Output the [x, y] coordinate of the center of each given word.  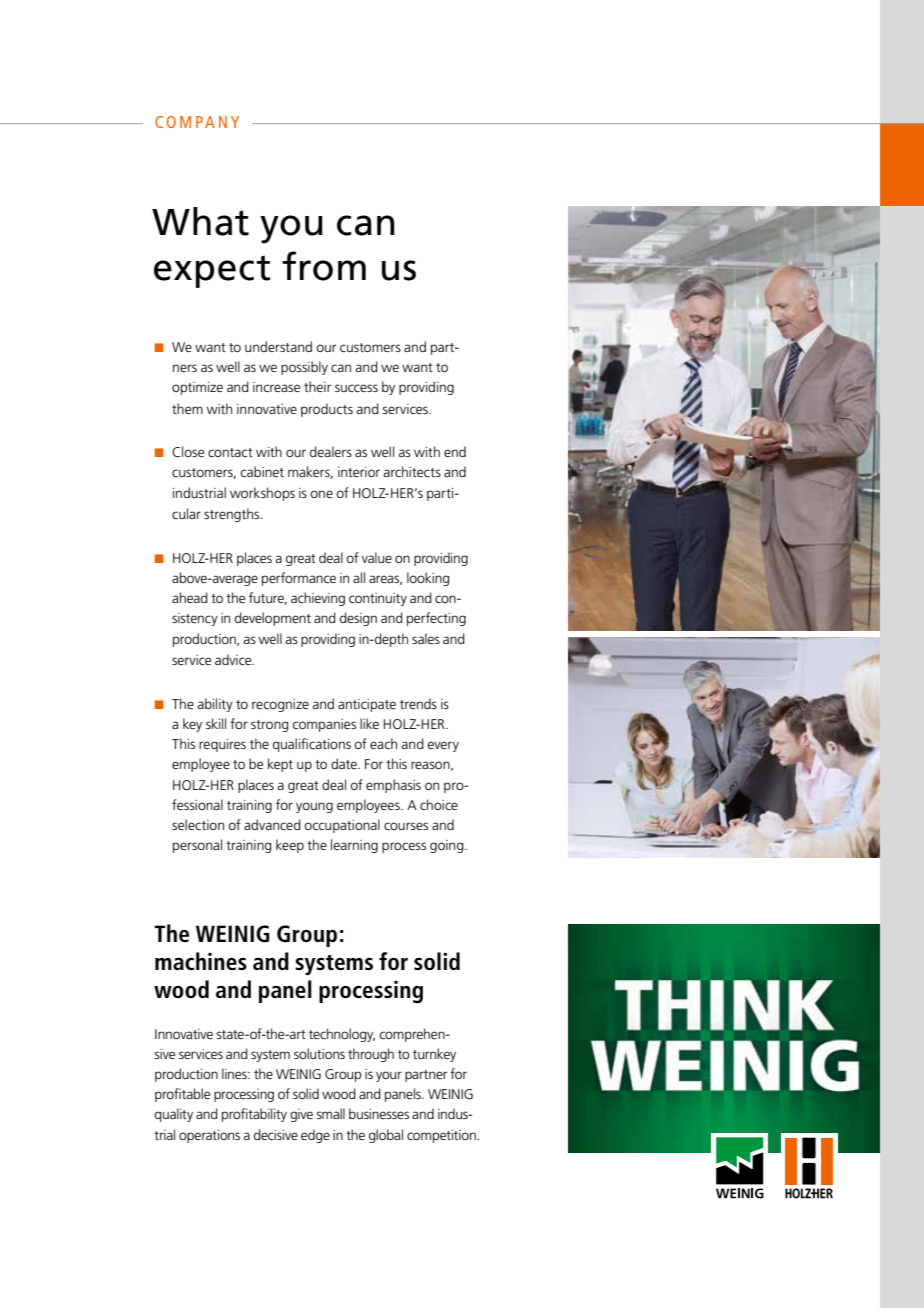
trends [418, 703]
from [324, 266]
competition [442, 1136]
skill [216, 723]
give [301, 1115]
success [356, 388]
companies [324, 725]
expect [212, 271]
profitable [182, 1095]
